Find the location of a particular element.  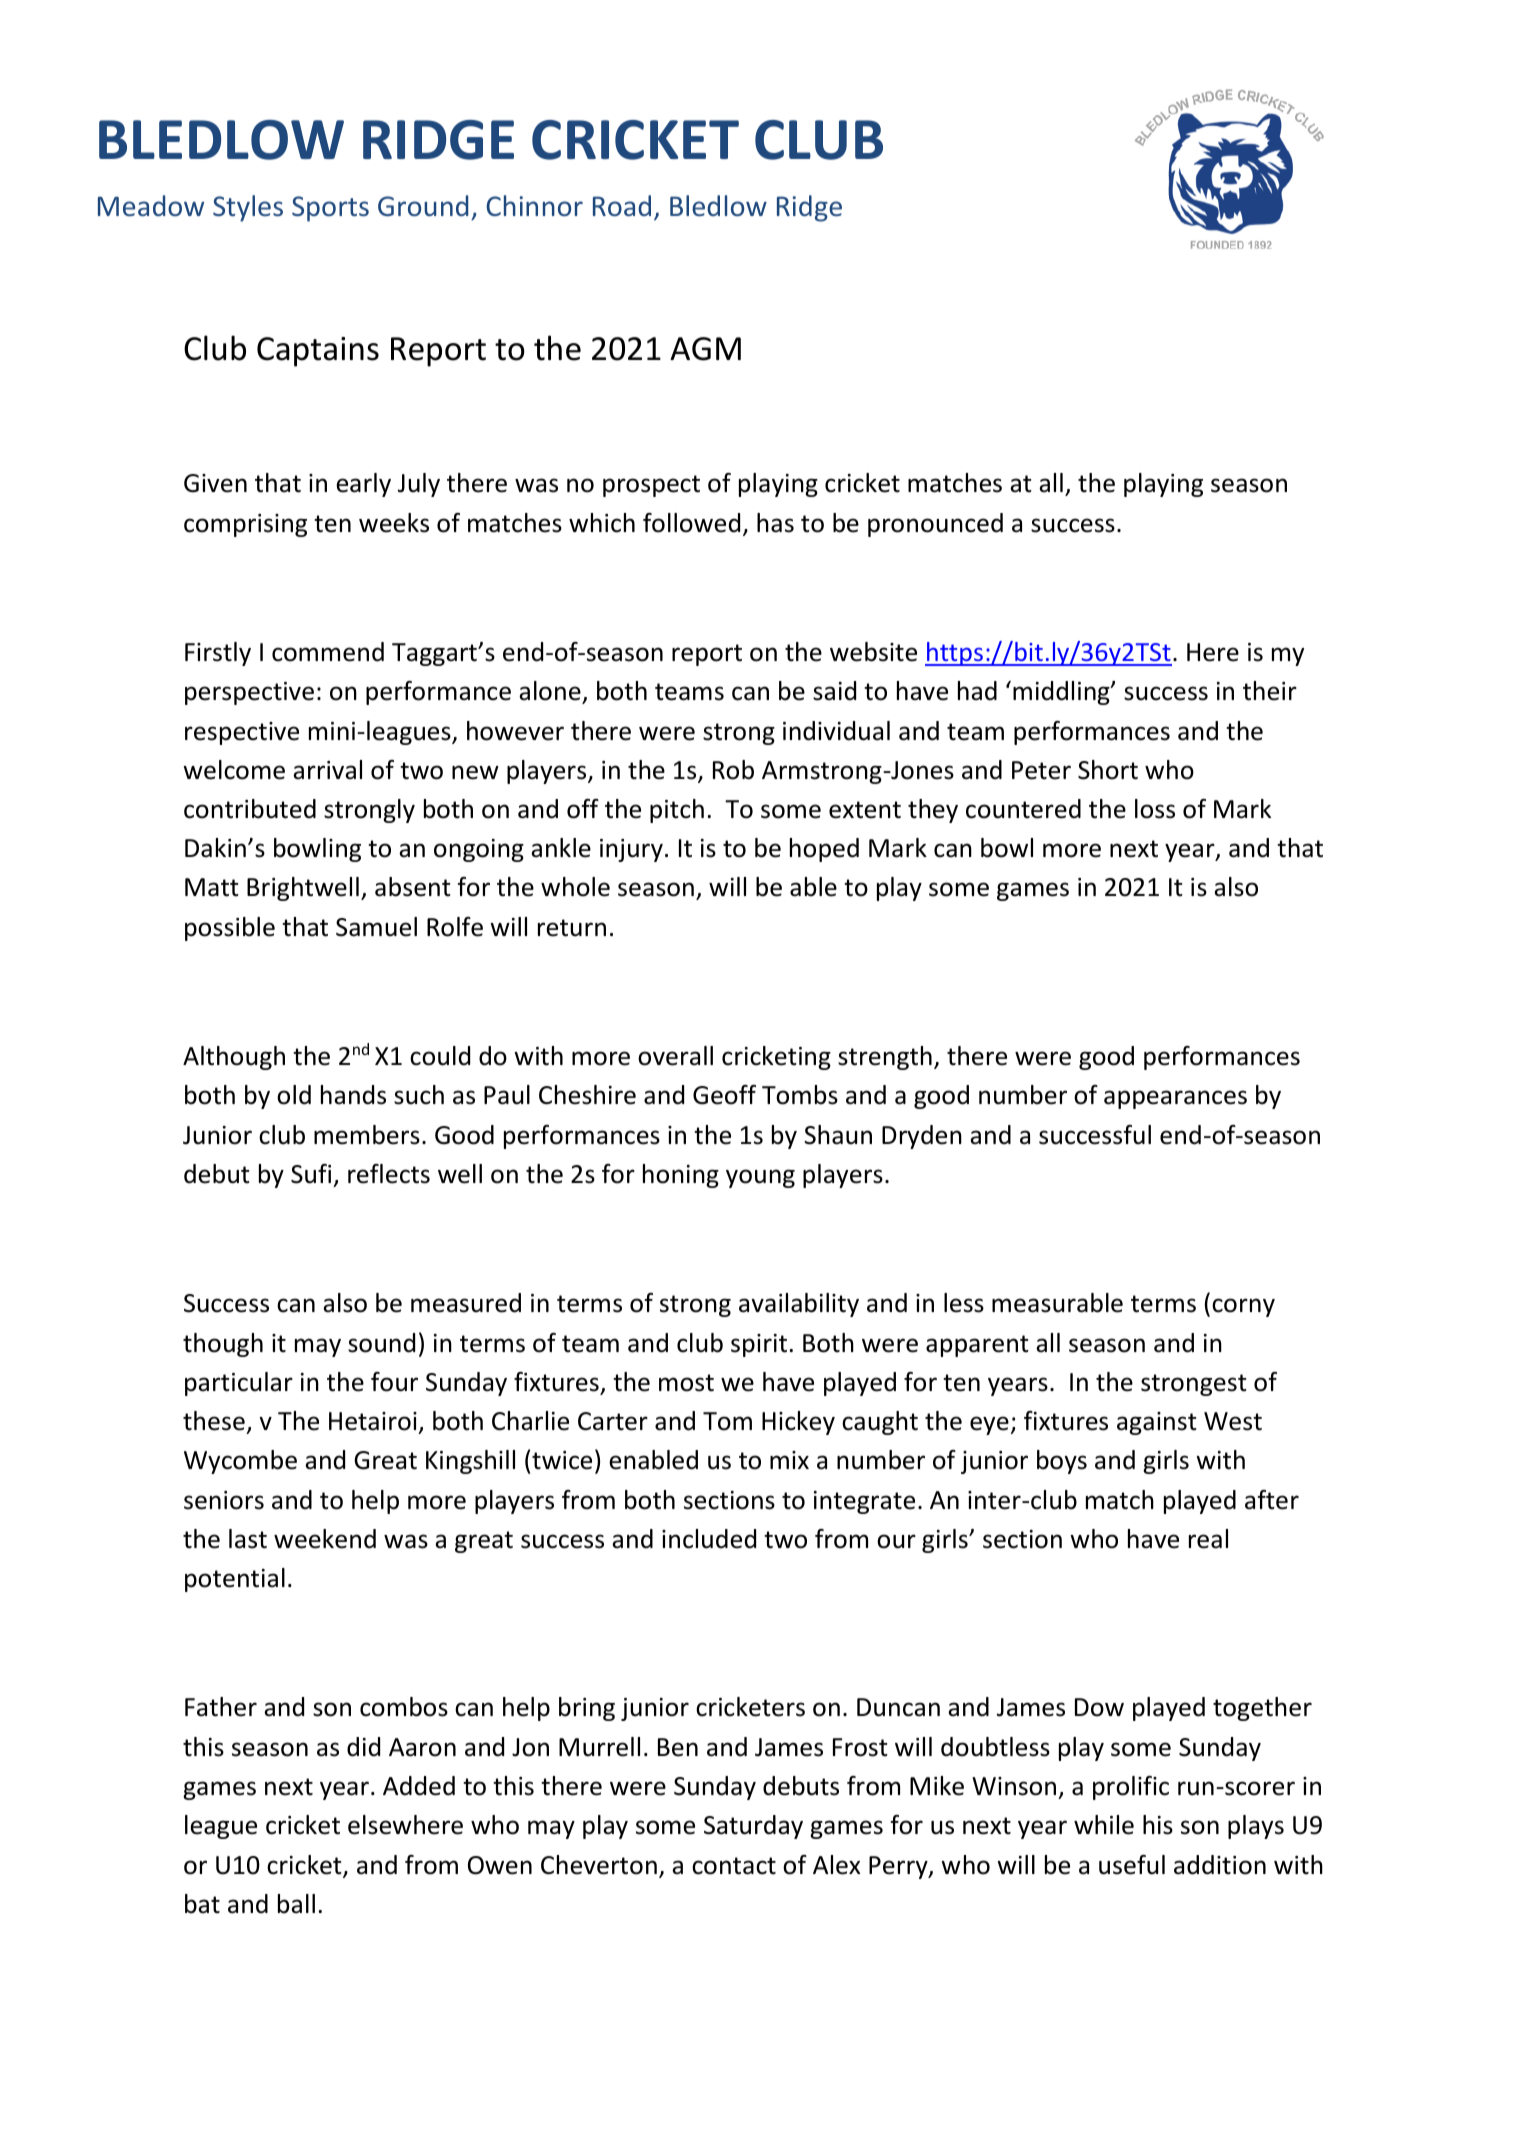

contact is located at coordinates (734, 1866).
